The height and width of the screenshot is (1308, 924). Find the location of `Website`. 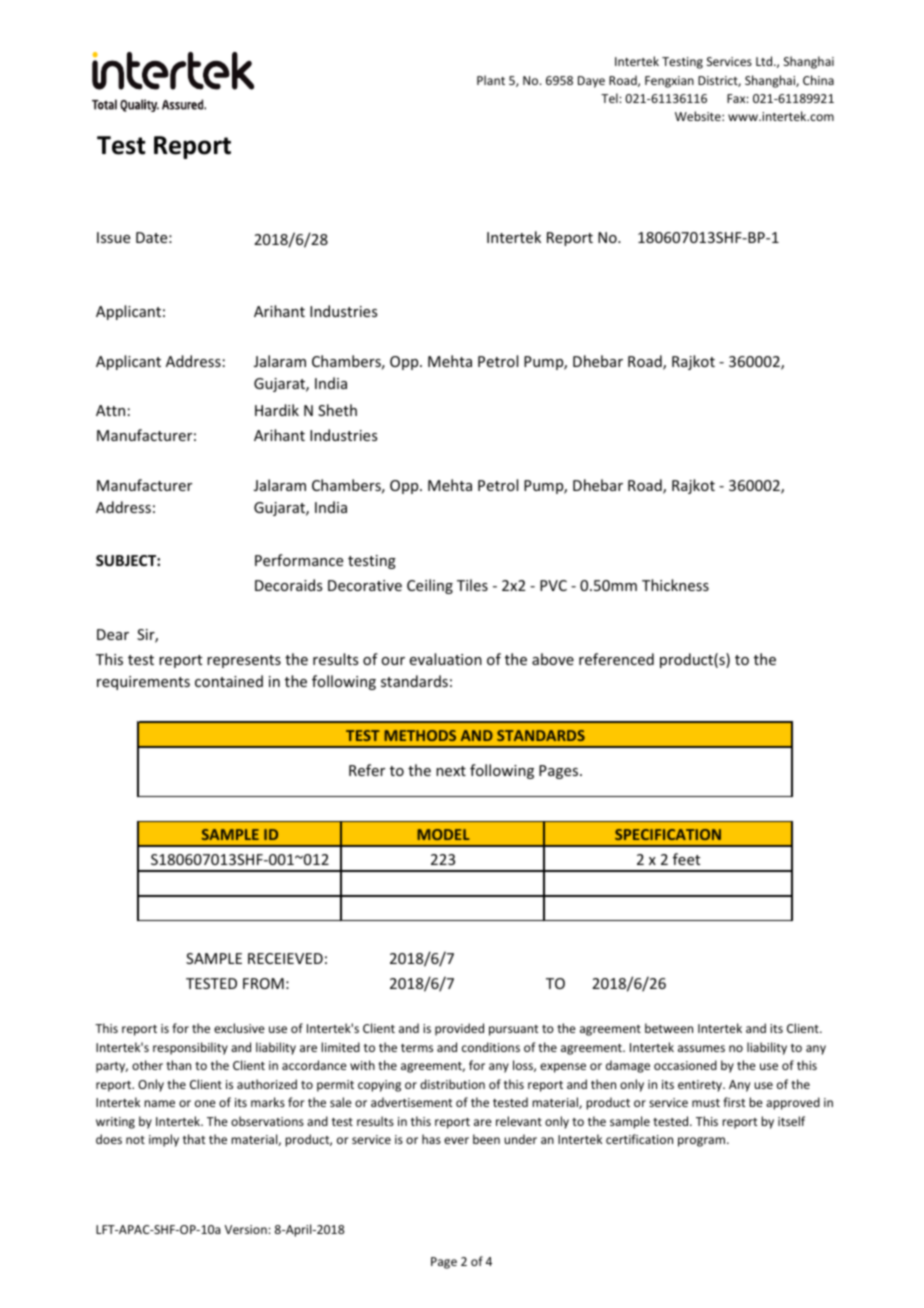

Website is located at coordinates (699, 116).
